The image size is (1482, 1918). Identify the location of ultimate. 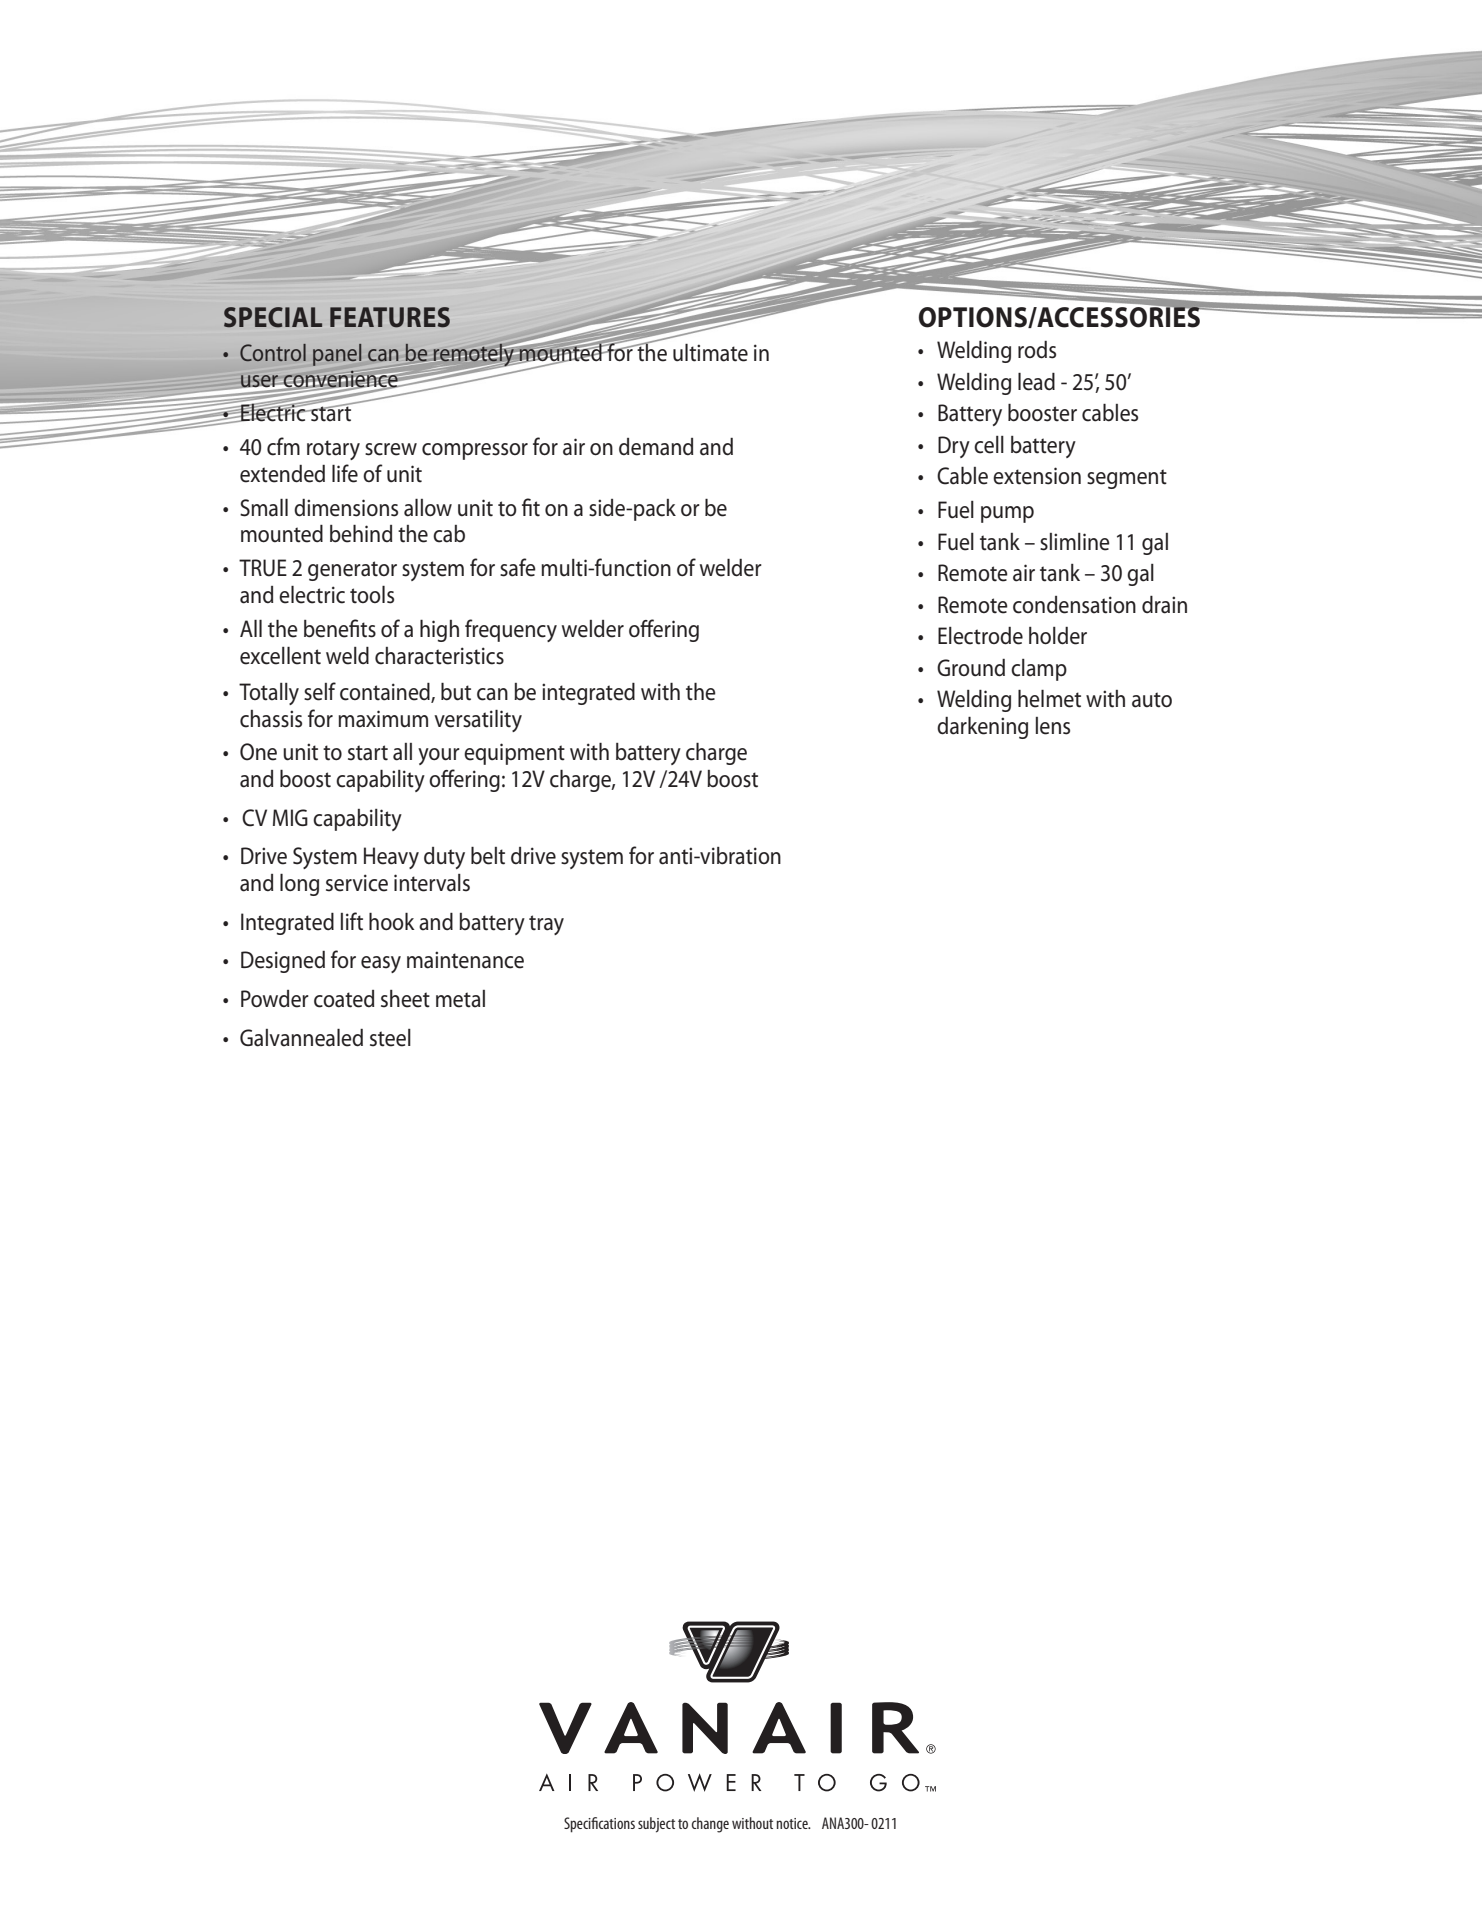
(710, 353).
